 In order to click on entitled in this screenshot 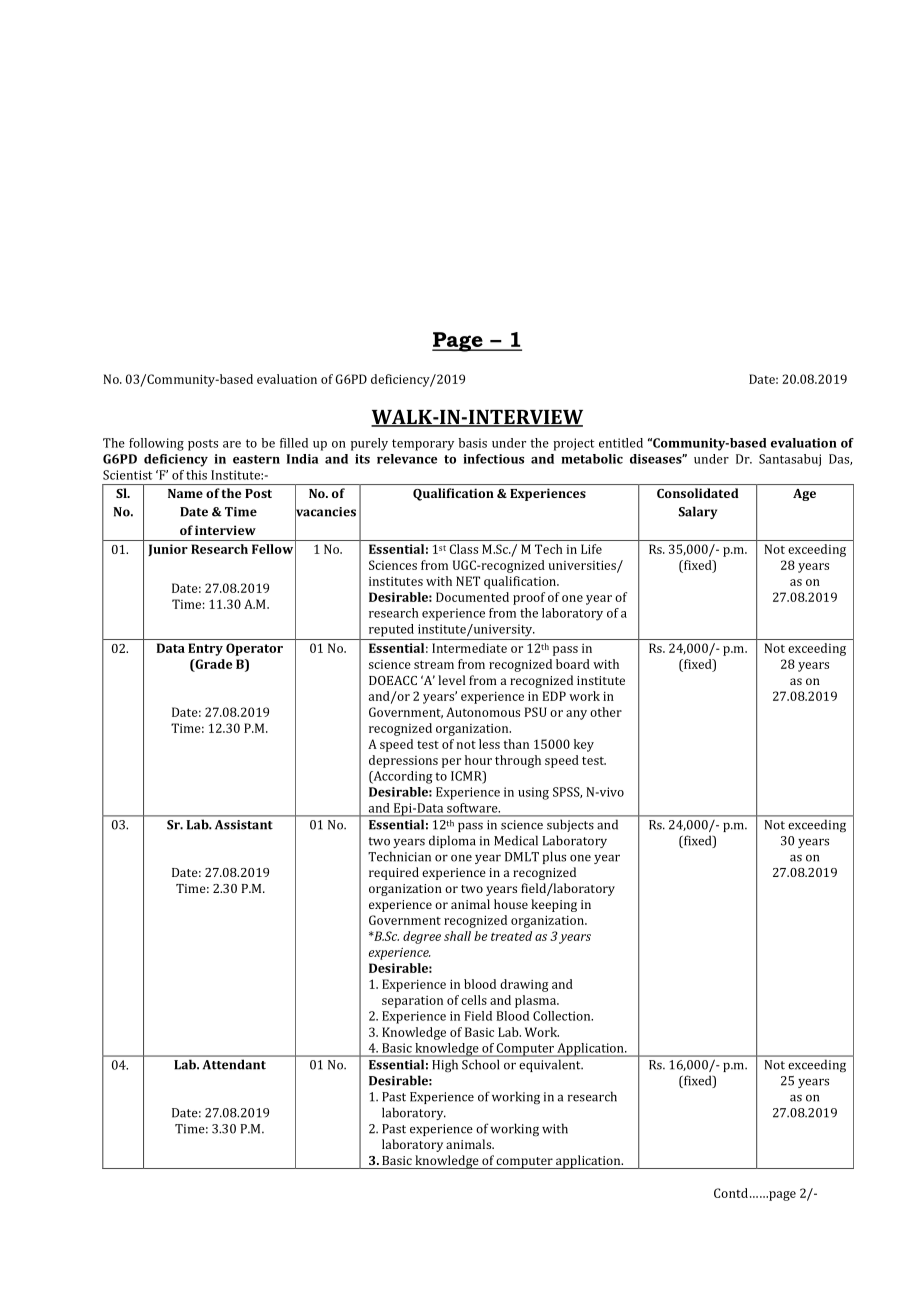, I will do `click(621, 443)`.
